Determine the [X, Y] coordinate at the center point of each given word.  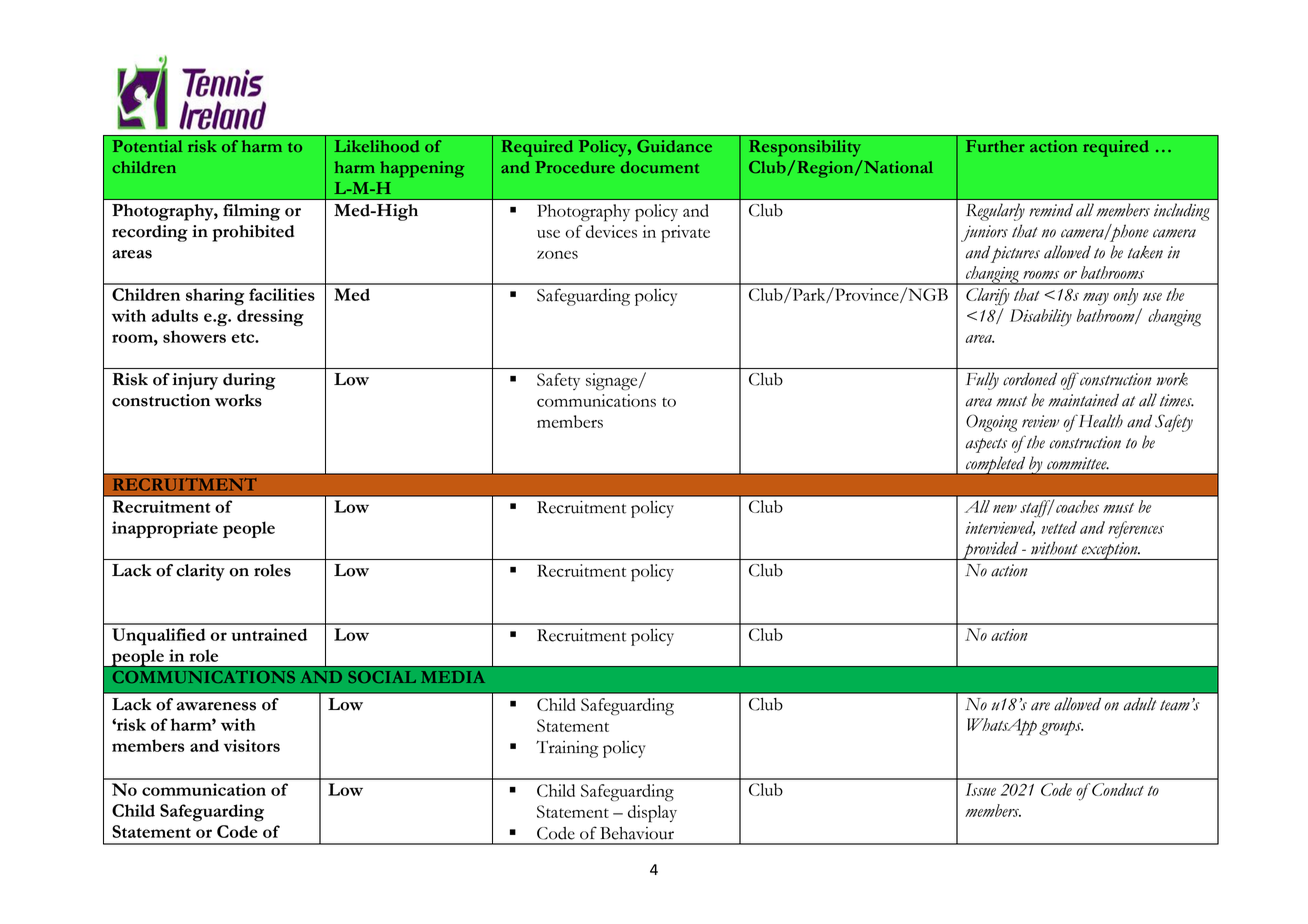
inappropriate [165, 529]
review [1040, 421]
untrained [269, 634]
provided [990, 551]
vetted [1059, 527]
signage [613, 382]
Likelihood [377, 146]
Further [995, 146]
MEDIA [453, 677]
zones [557, 254]
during [249, 381]
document [660, 167]
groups [1061, 728]
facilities [282, 294]
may [1096, 299]
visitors [252, 745]
